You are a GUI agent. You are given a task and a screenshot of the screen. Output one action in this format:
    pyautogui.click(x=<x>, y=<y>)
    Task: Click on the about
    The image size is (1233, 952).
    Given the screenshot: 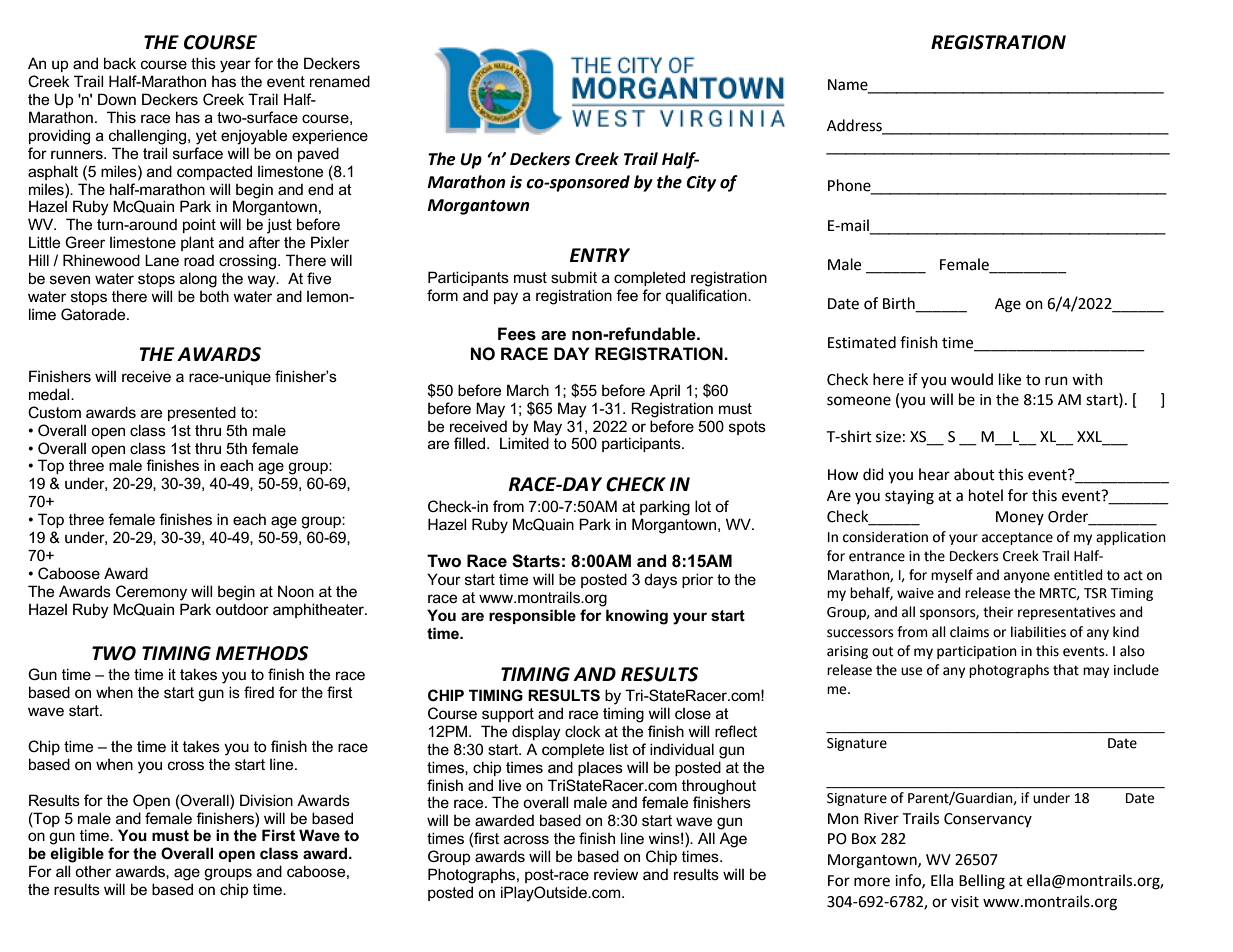 What is the action you would take?
    pyautogui.click(x=974, y=474)
